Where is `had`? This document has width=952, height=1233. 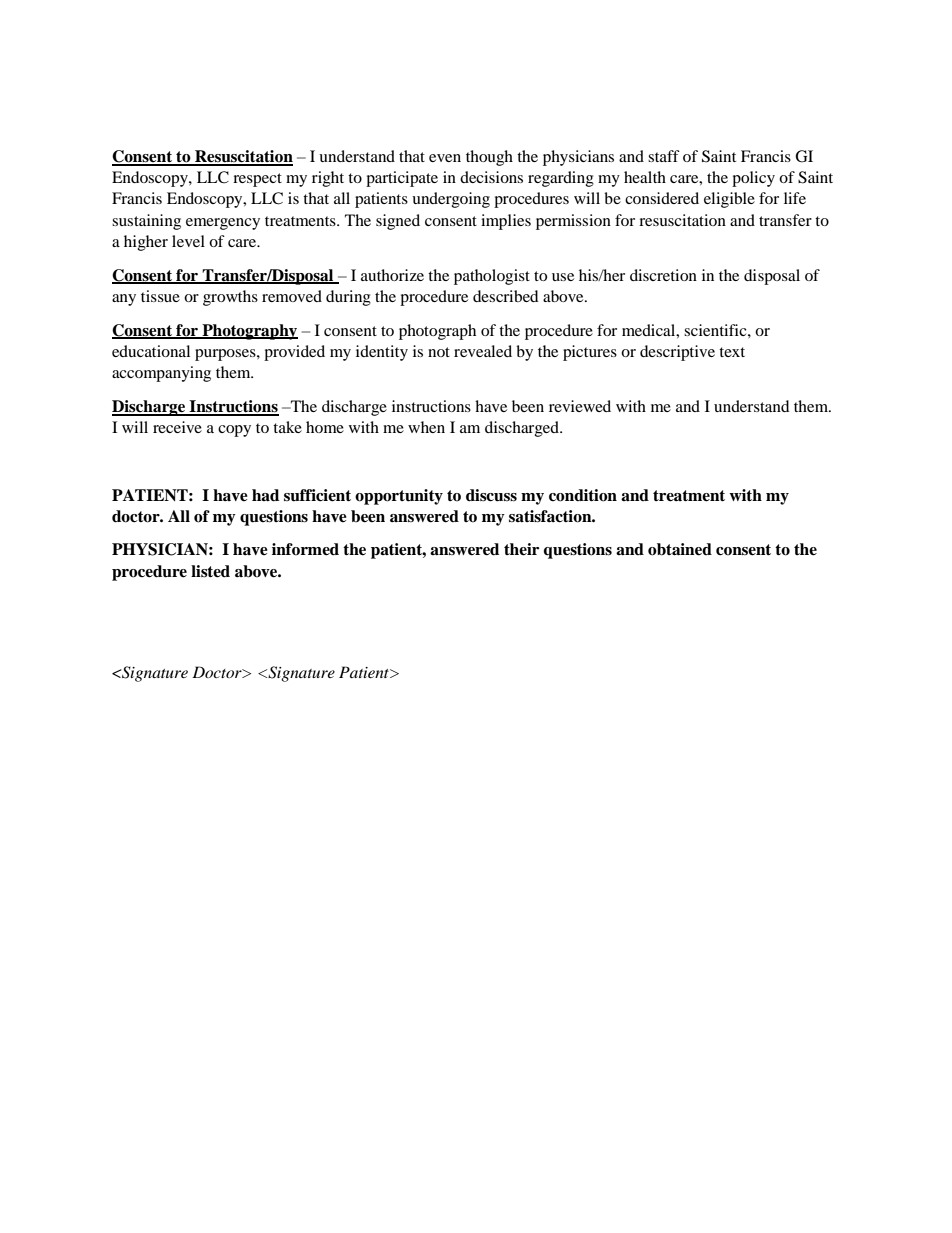 had is located at coordinates (265, 495).
